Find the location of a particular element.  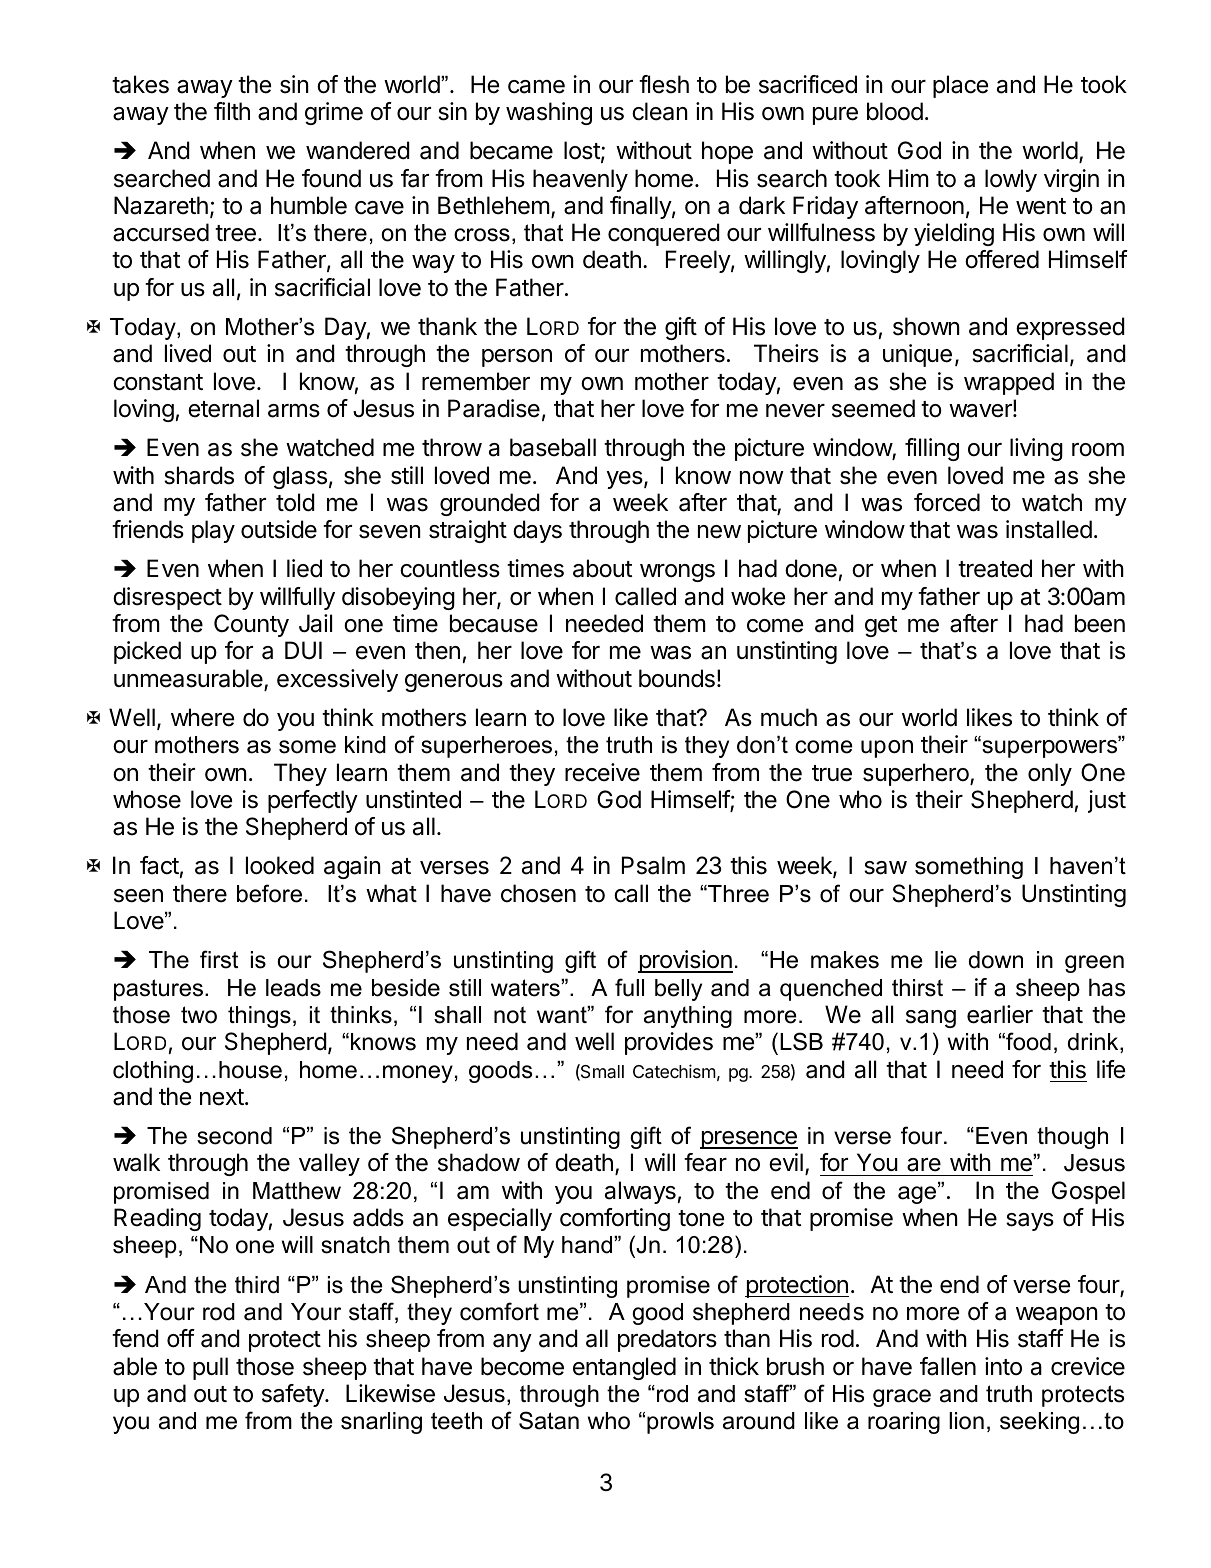

place is located at coordinates (960, 86).
